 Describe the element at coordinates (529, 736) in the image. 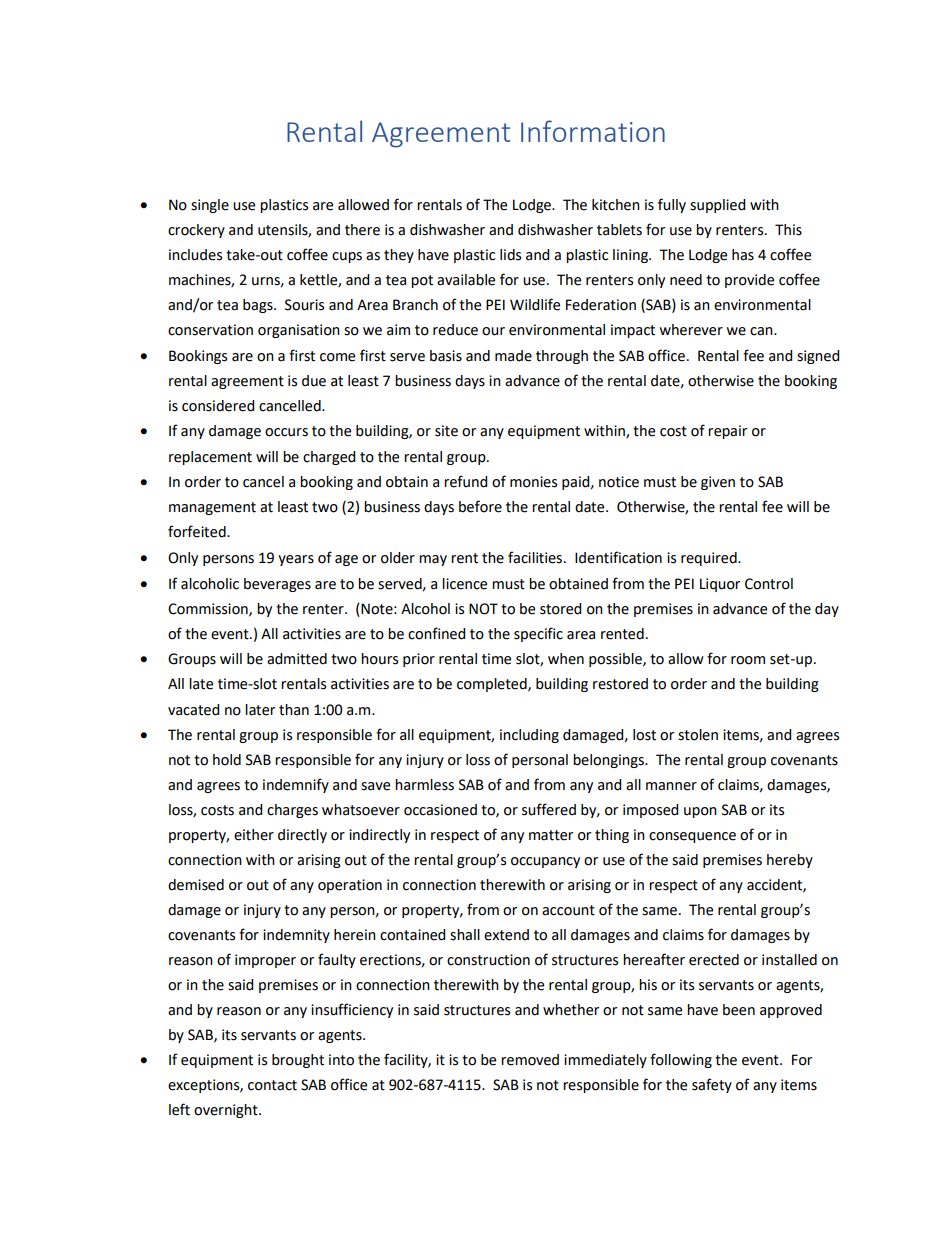

I see `including` at that location.
